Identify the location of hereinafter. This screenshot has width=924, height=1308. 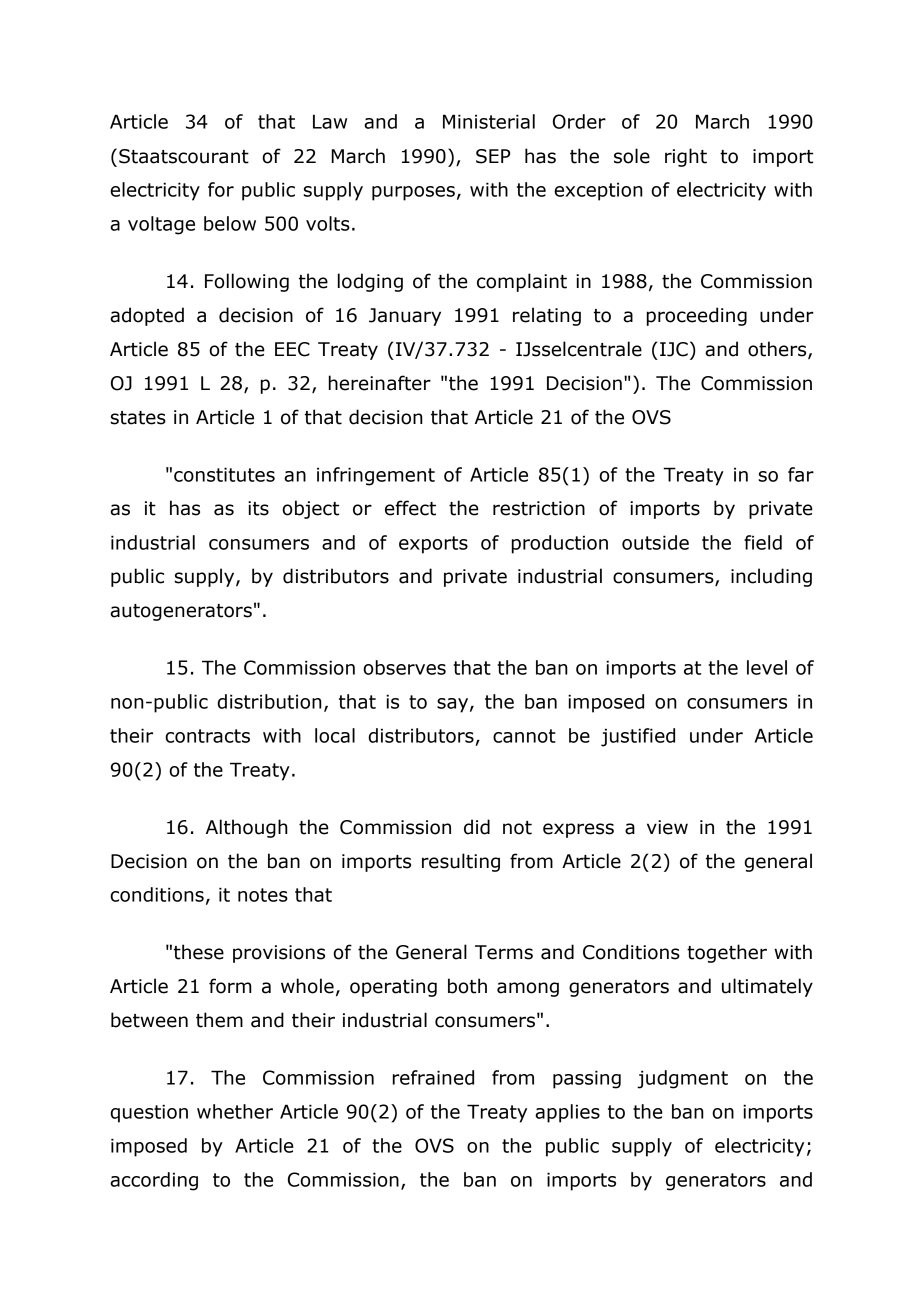
(380, 383).
